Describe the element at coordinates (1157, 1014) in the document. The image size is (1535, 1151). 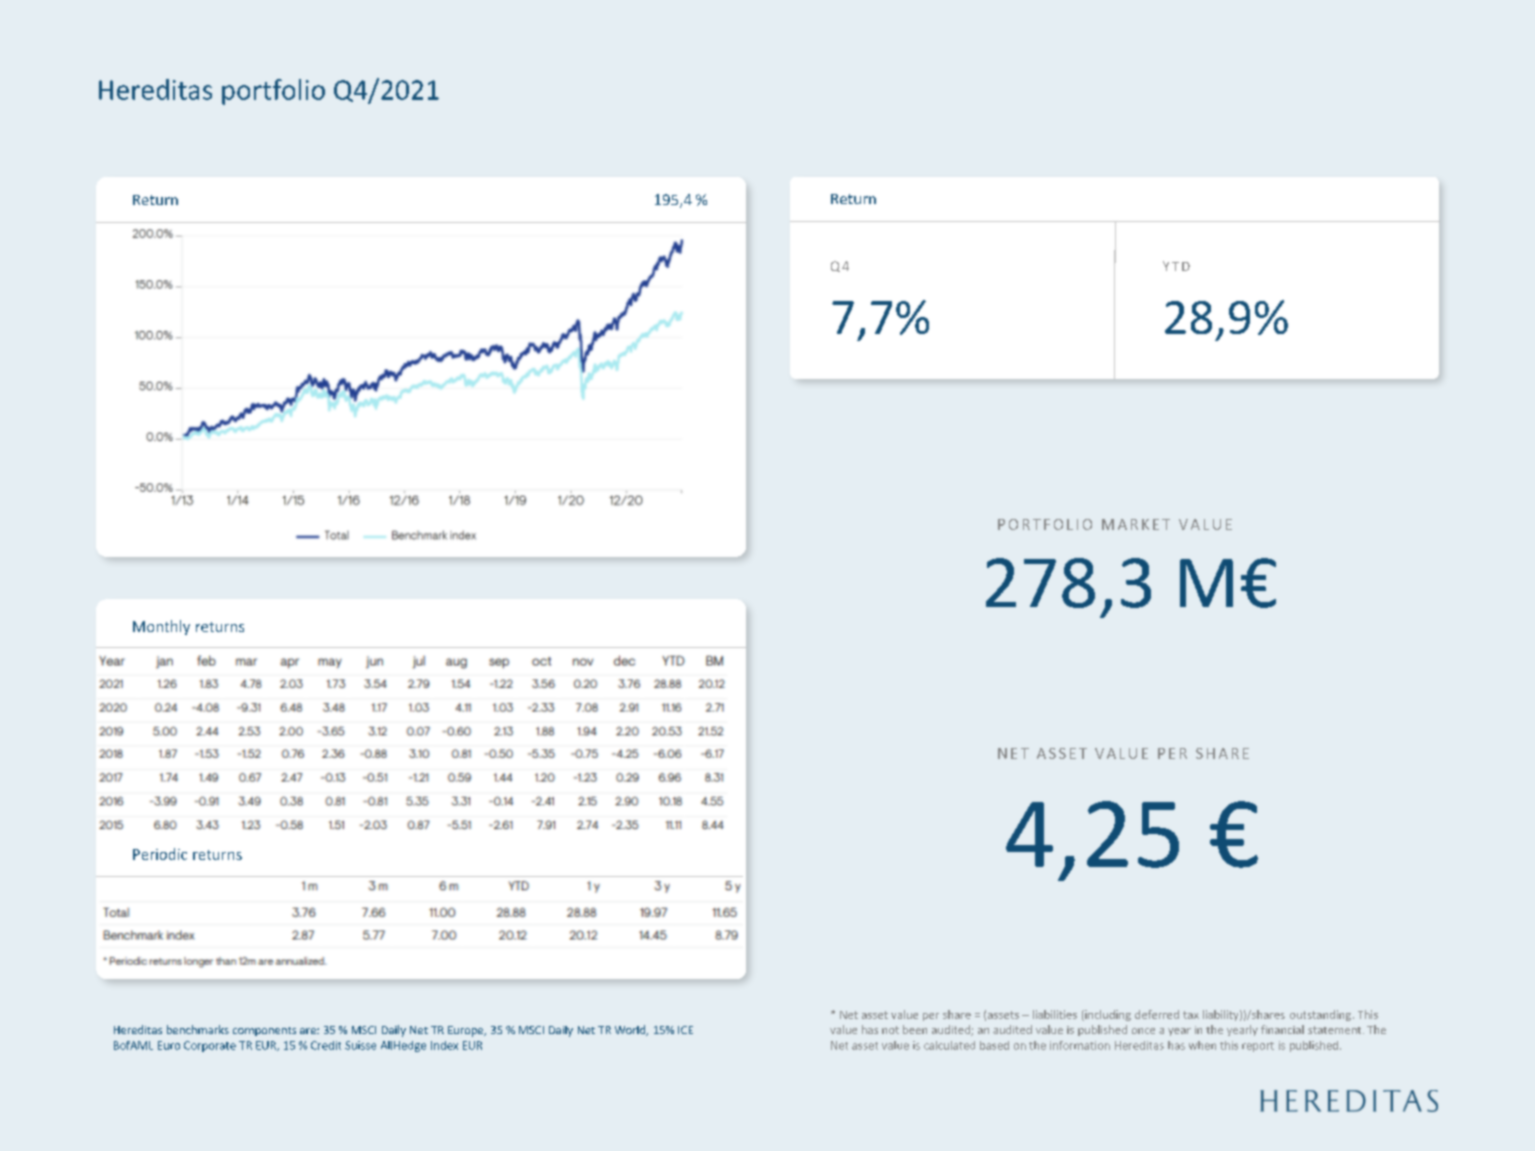
I see `deferred` at that location.
